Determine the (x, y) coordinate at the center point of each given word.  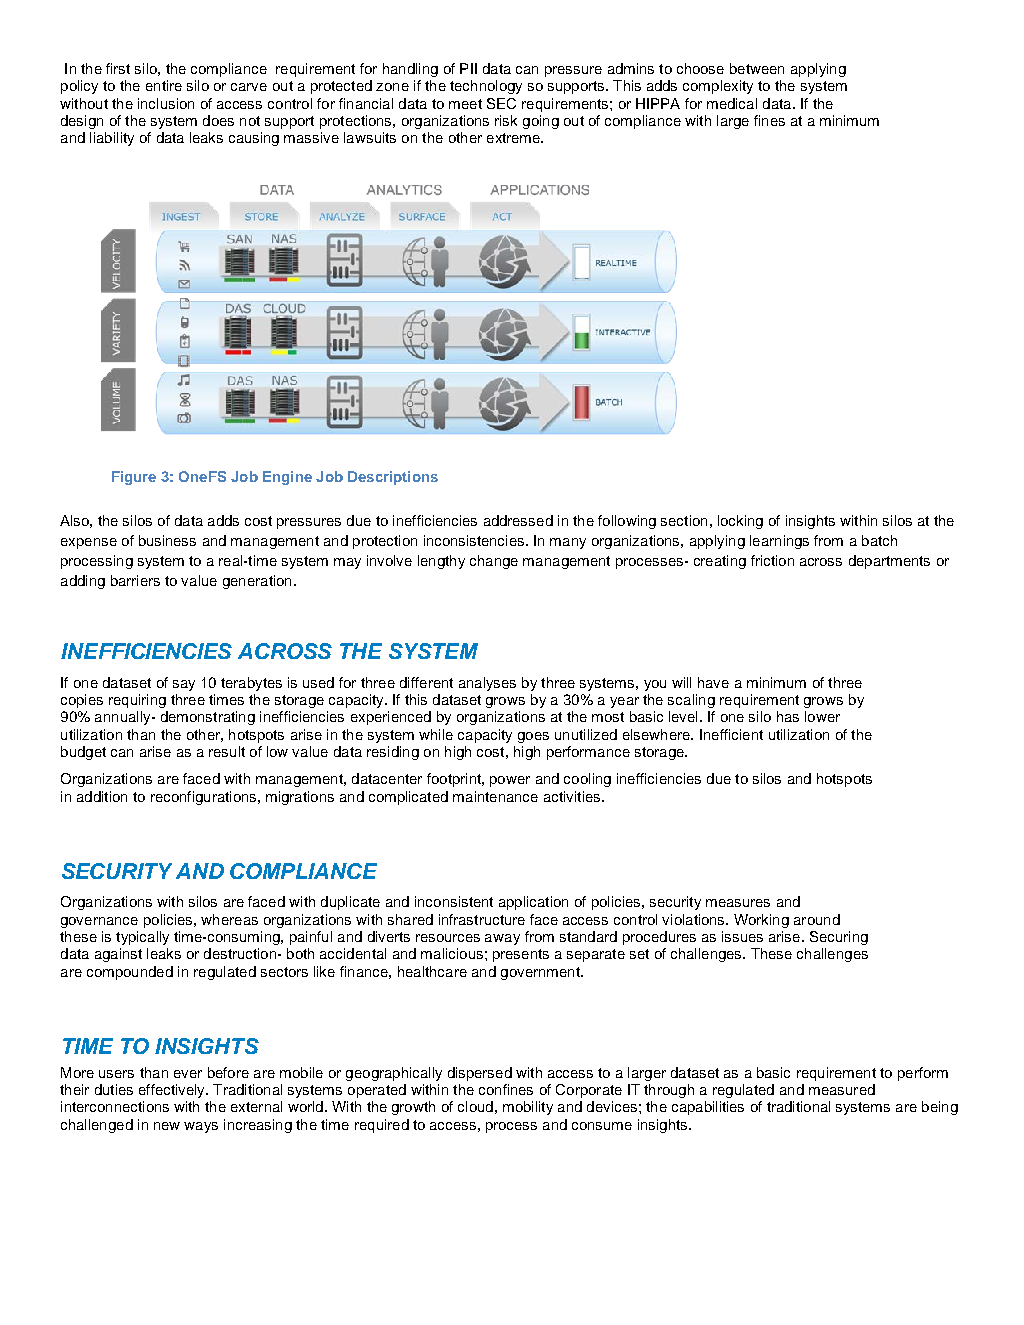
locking (740, 522)
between (757, 68)
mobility (528, 1108)
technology (486, 87)
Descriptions (393, 478)
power (510, 781)
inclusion (166, 103)
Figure (134, 478)
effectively (173, 1091)
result (227, 751)
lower (822, 716)
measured (842, 1089)
